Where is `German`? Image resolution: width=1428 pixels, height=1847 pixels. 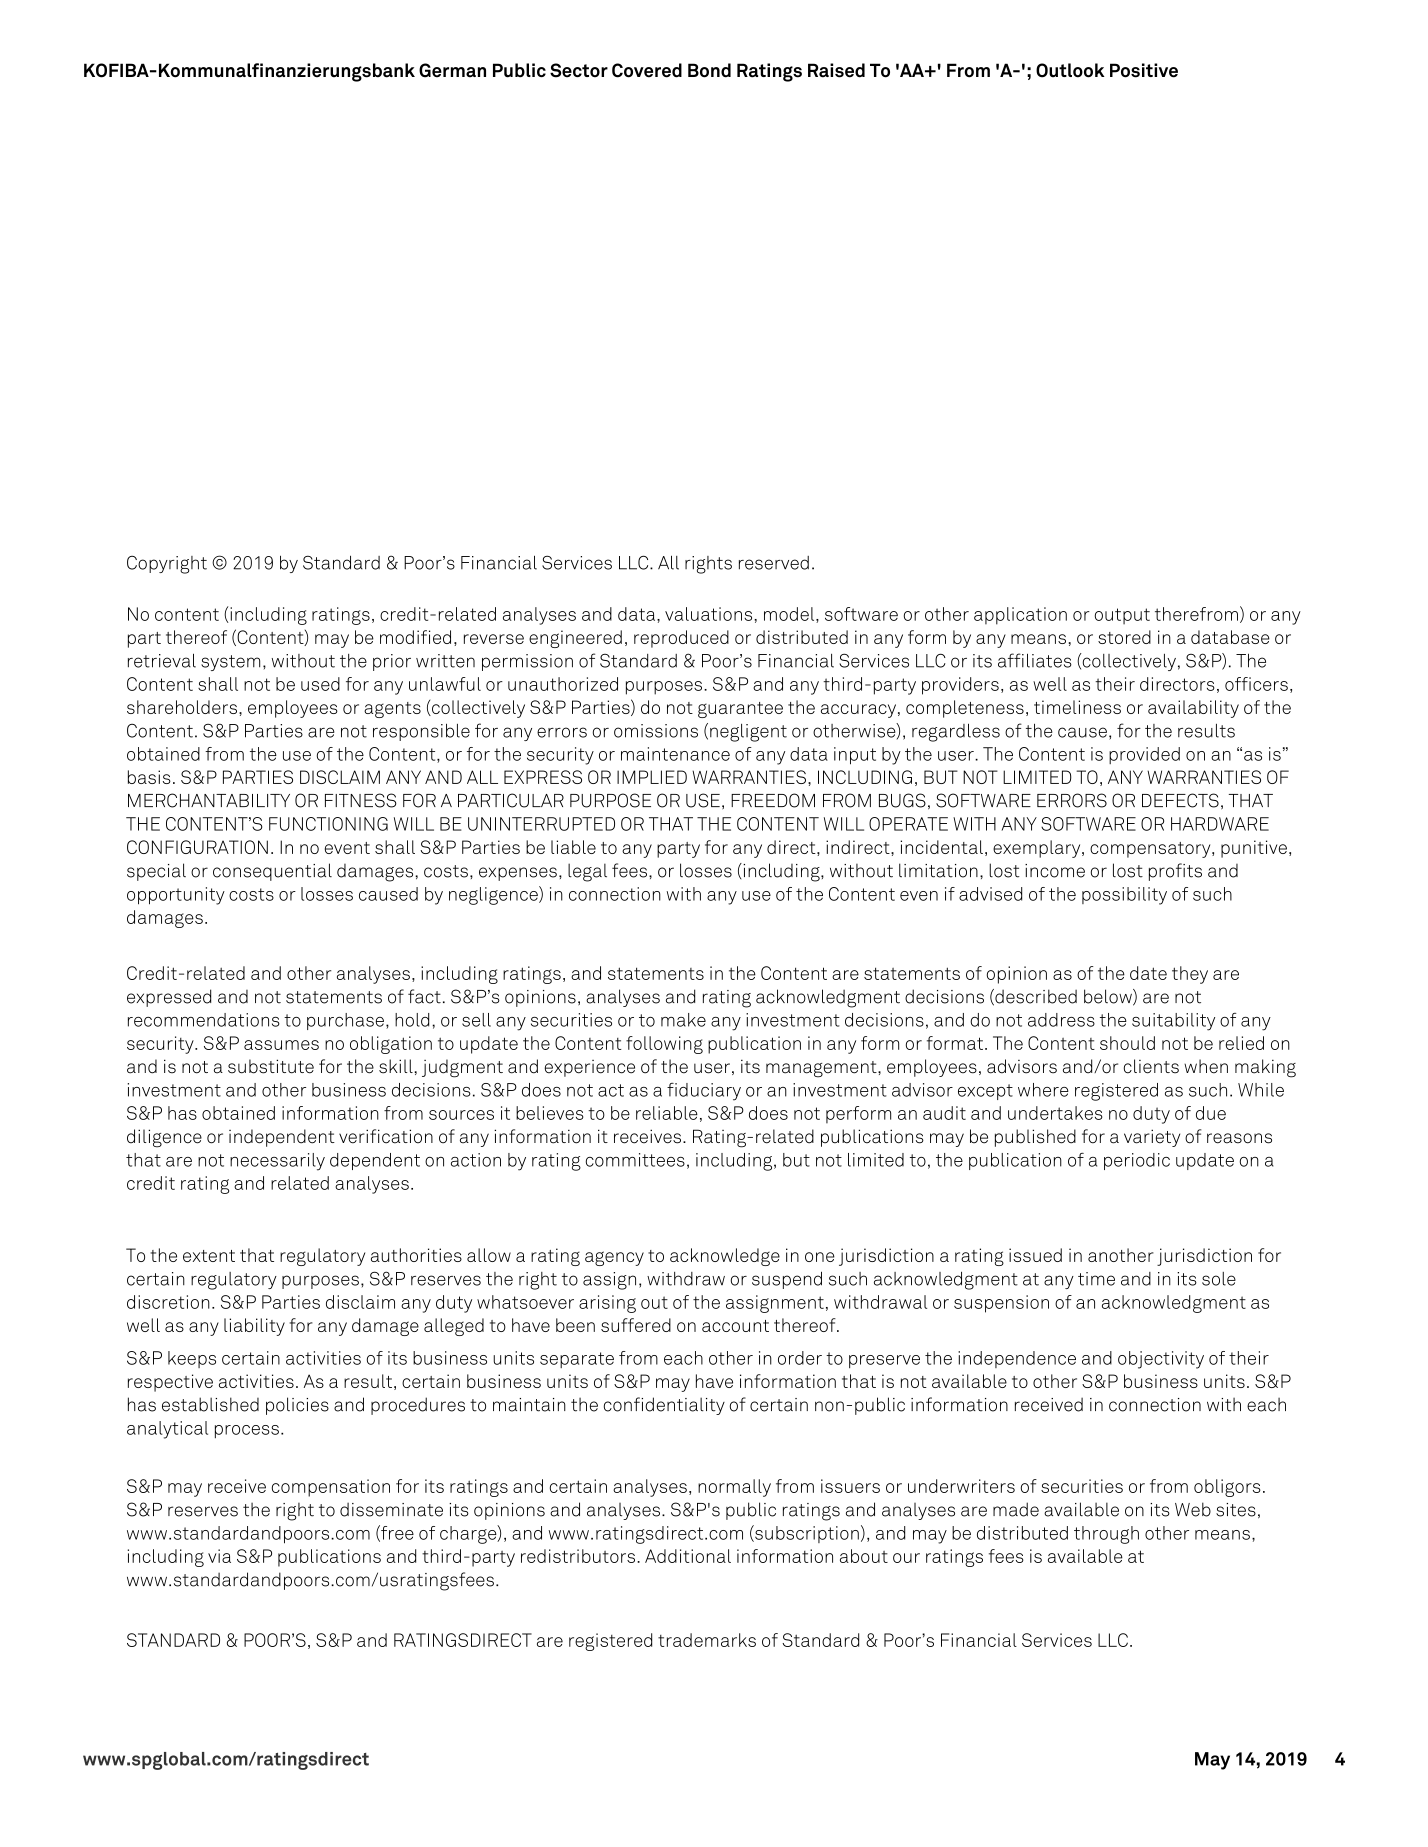 German is located at coordinates (452, 70).
